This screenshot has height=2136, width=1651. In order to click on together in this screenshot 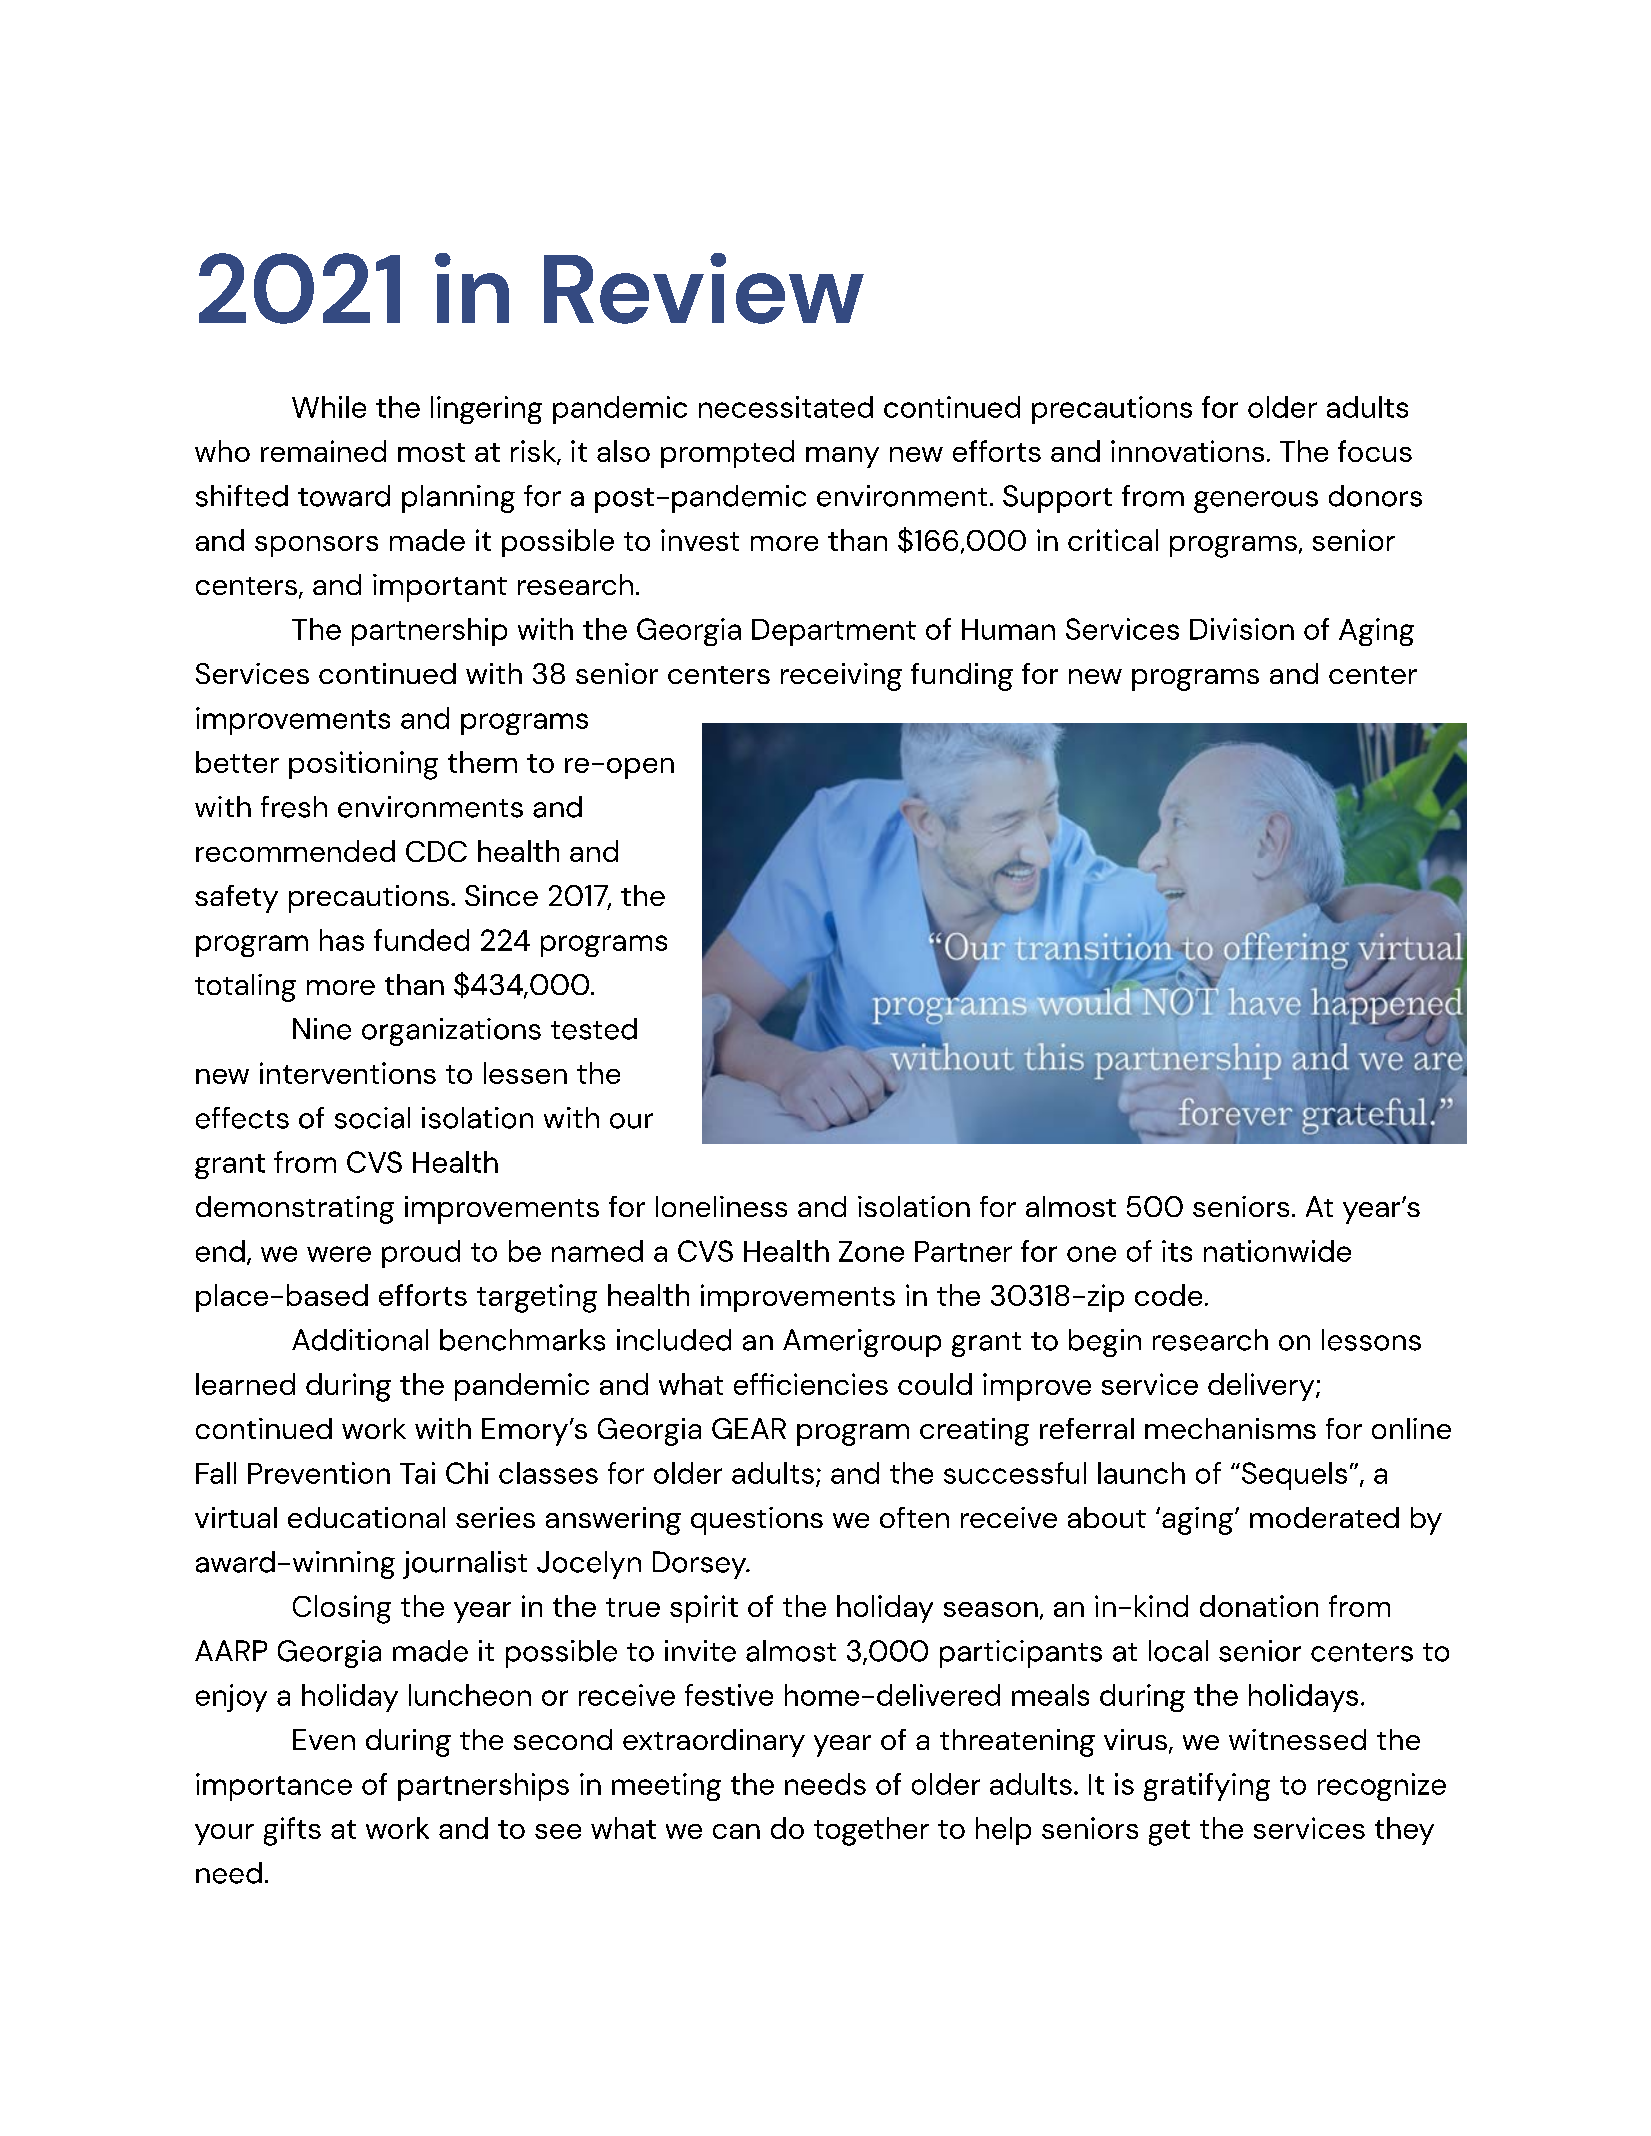, I will do `click(871, 1831)`.
